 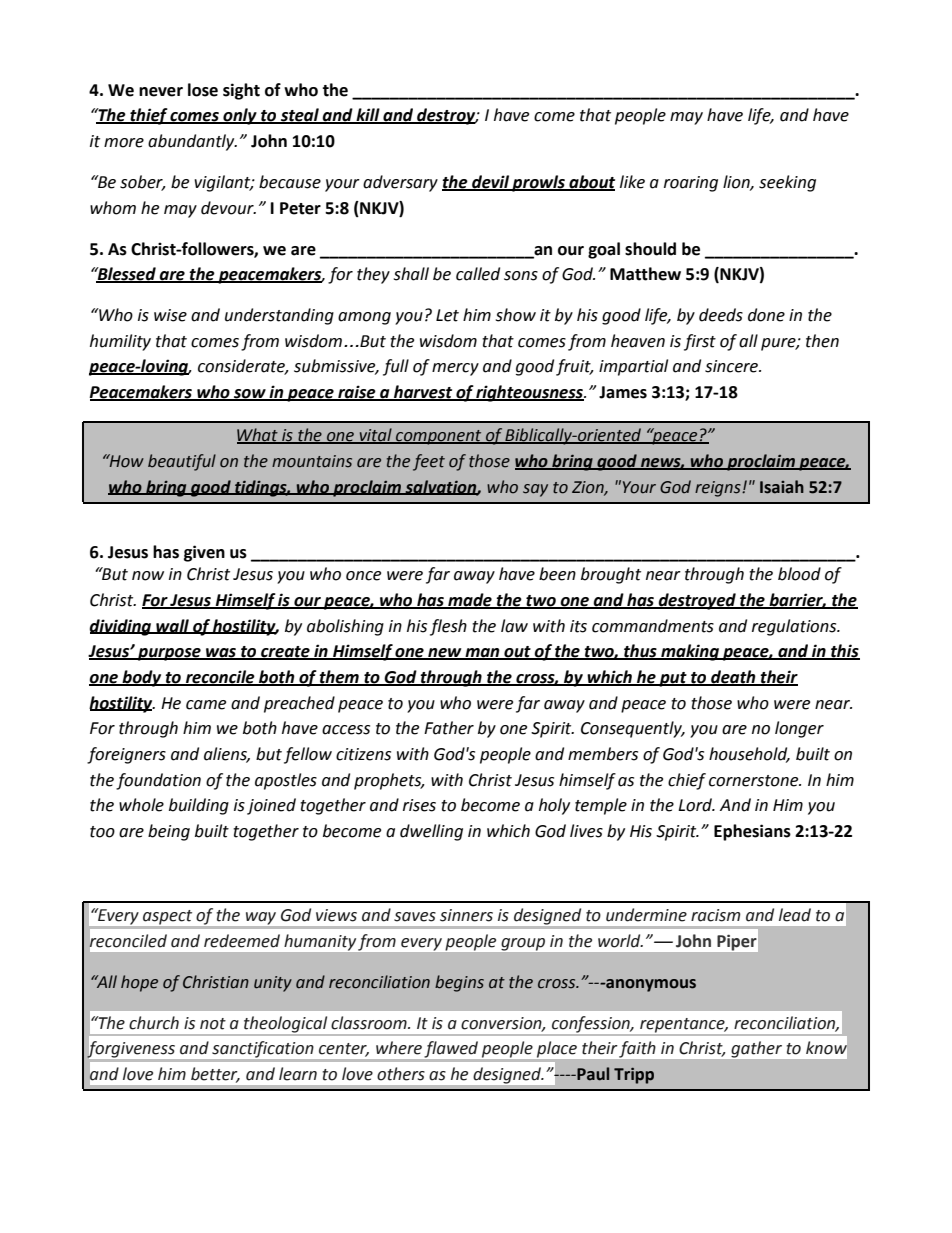 I want to click on made, so click(x=470, y=601).
